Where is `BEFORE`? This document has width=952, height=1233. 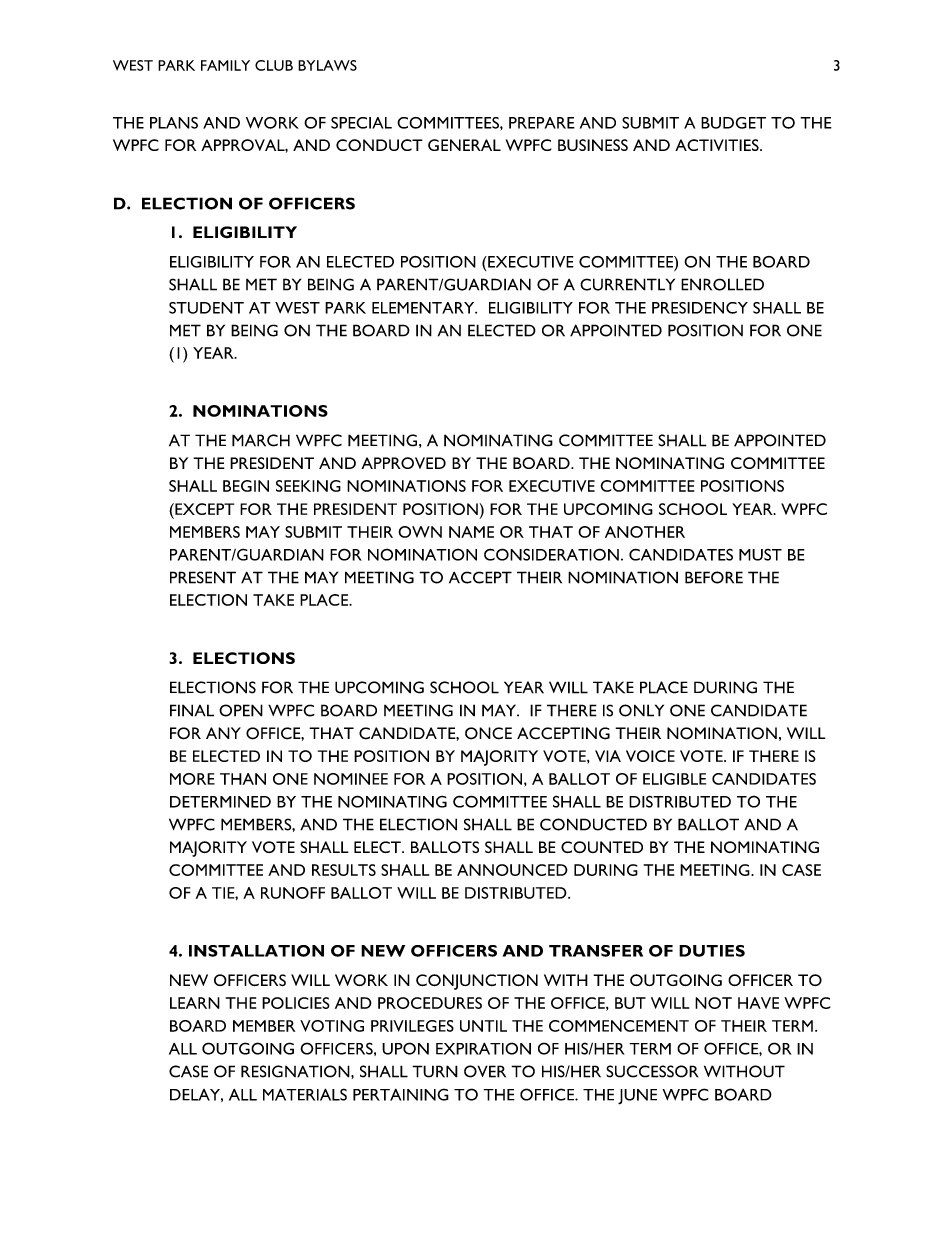
BEFORE is located at coordinates (714, 577).
